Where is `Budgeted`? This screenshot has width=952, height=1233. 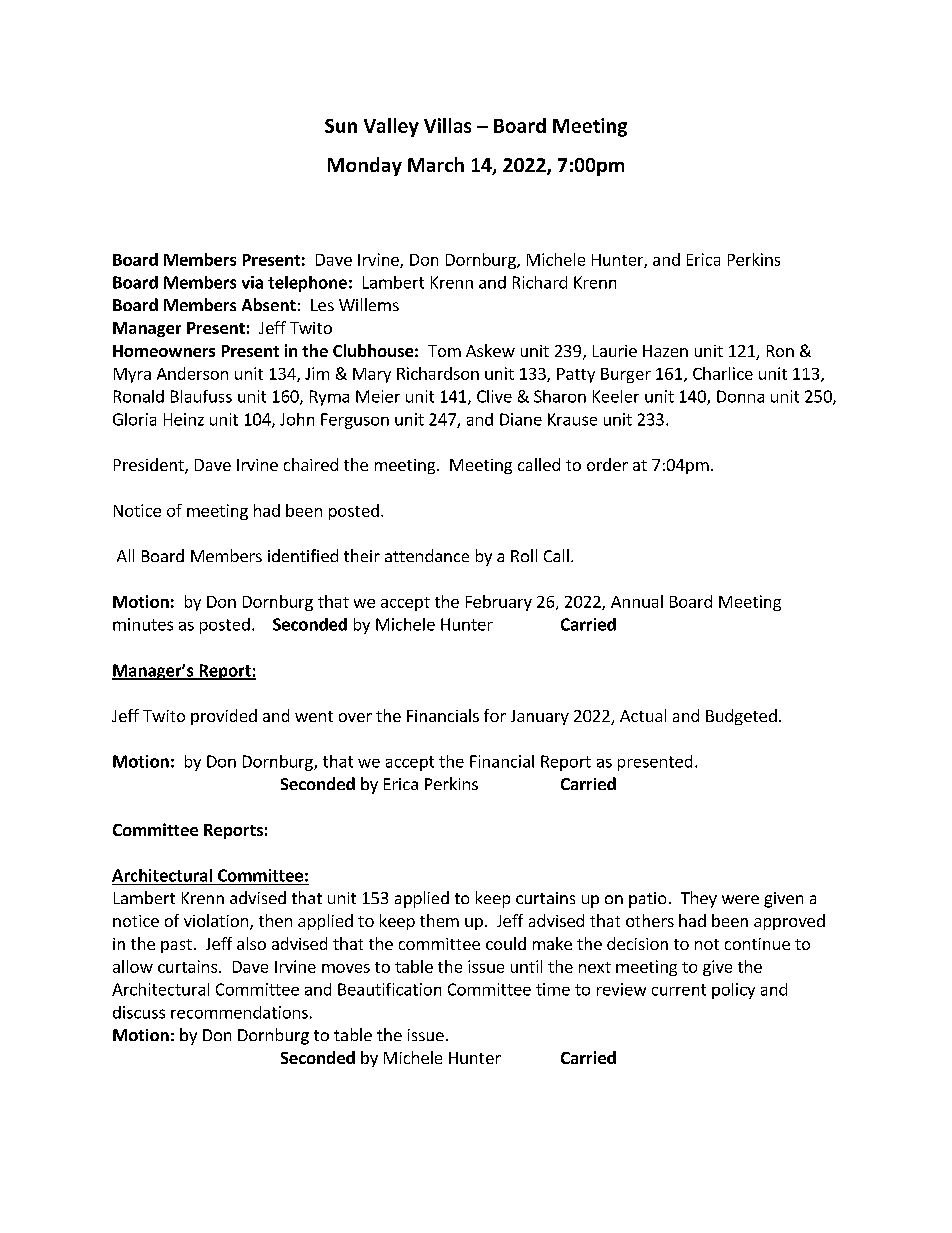 Budgeted is located at coordinates (741, 717).
